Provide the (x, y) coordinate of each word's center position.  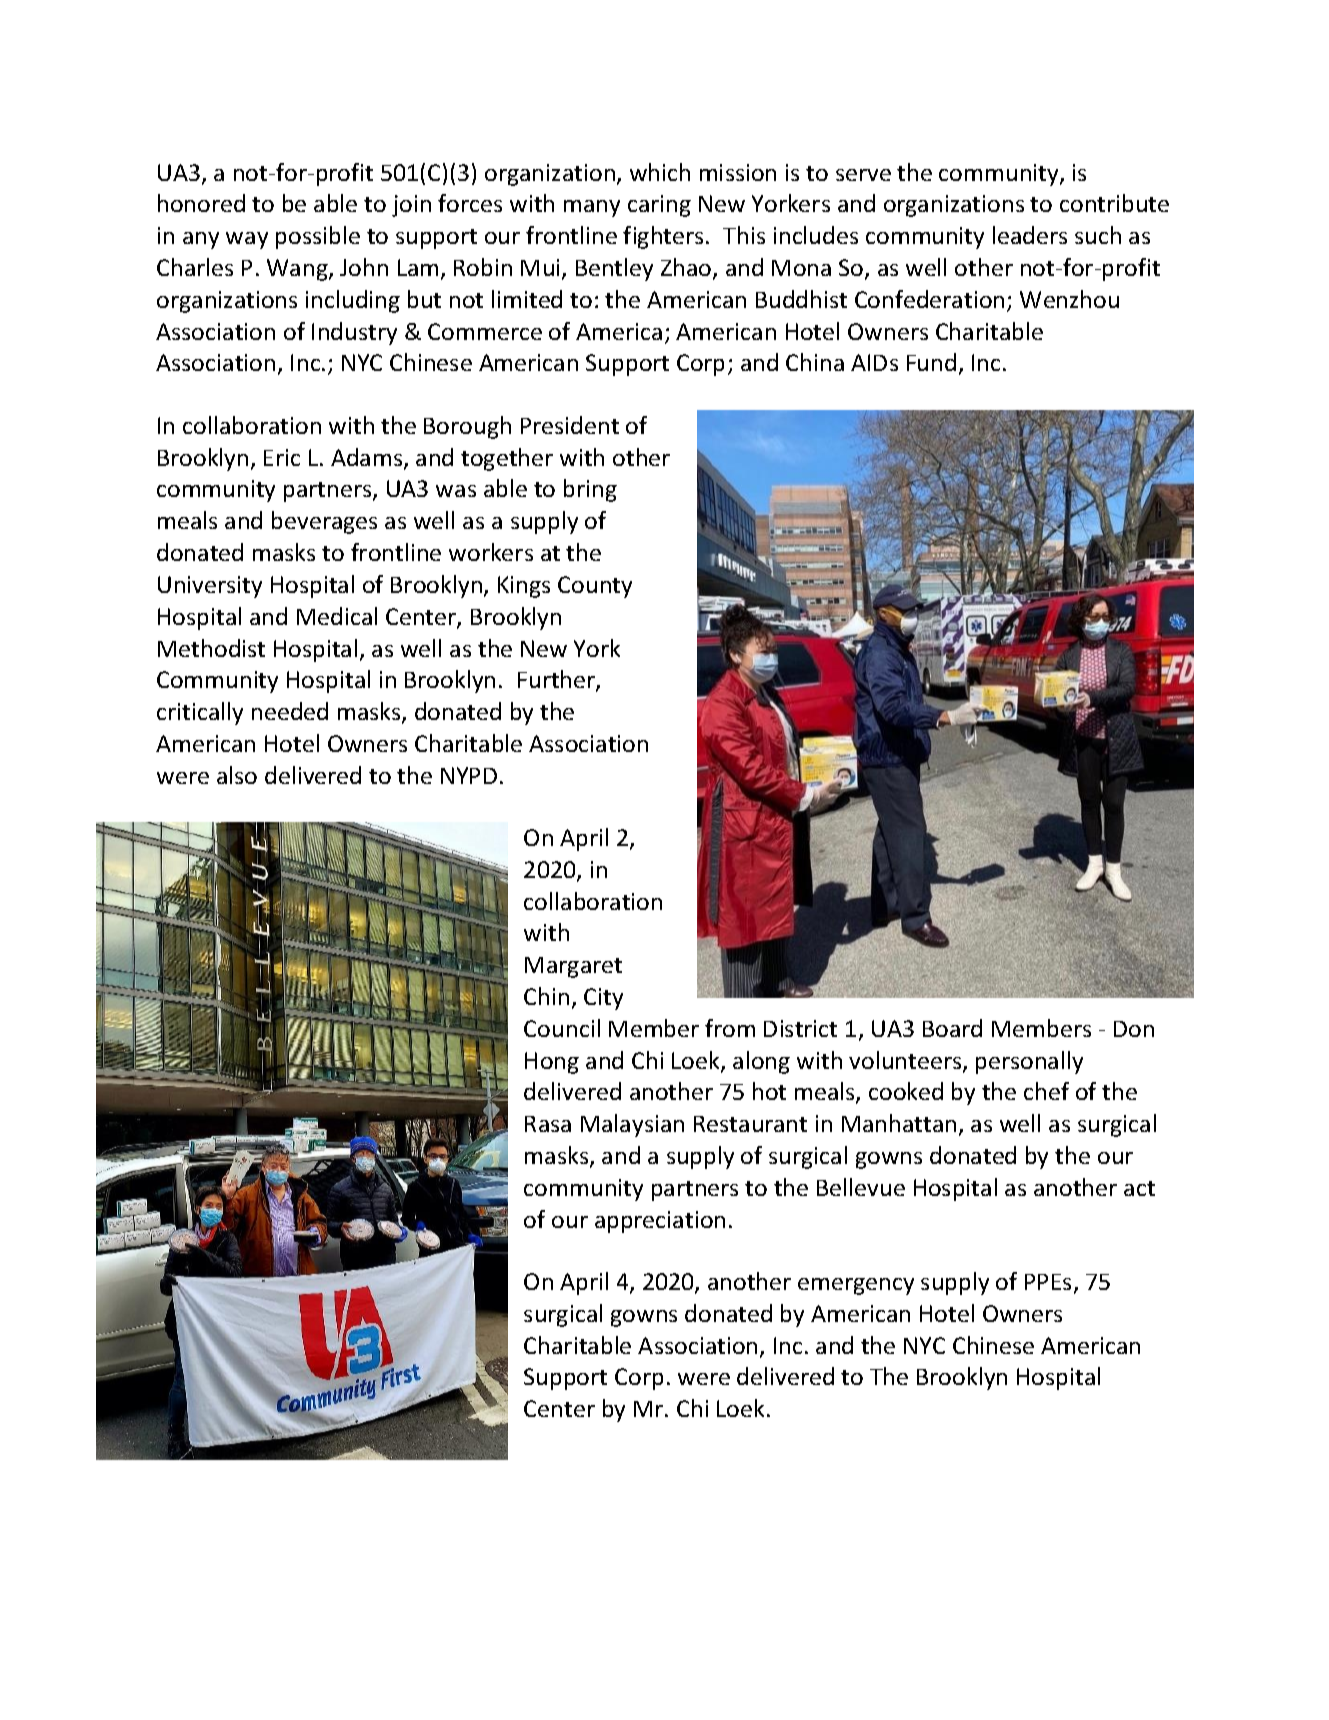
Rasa (548, 1124)
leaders (1030, 235)
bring (590, 490)
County (595, 587)
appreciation (660, 1222)
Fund (931, 362)
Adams (368, 458)
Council (562, 1028)
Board (952, 1028)
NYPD (469, 775)
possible (318, 237)
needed (290, 711)
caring (659, 206)
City (603, 999)
